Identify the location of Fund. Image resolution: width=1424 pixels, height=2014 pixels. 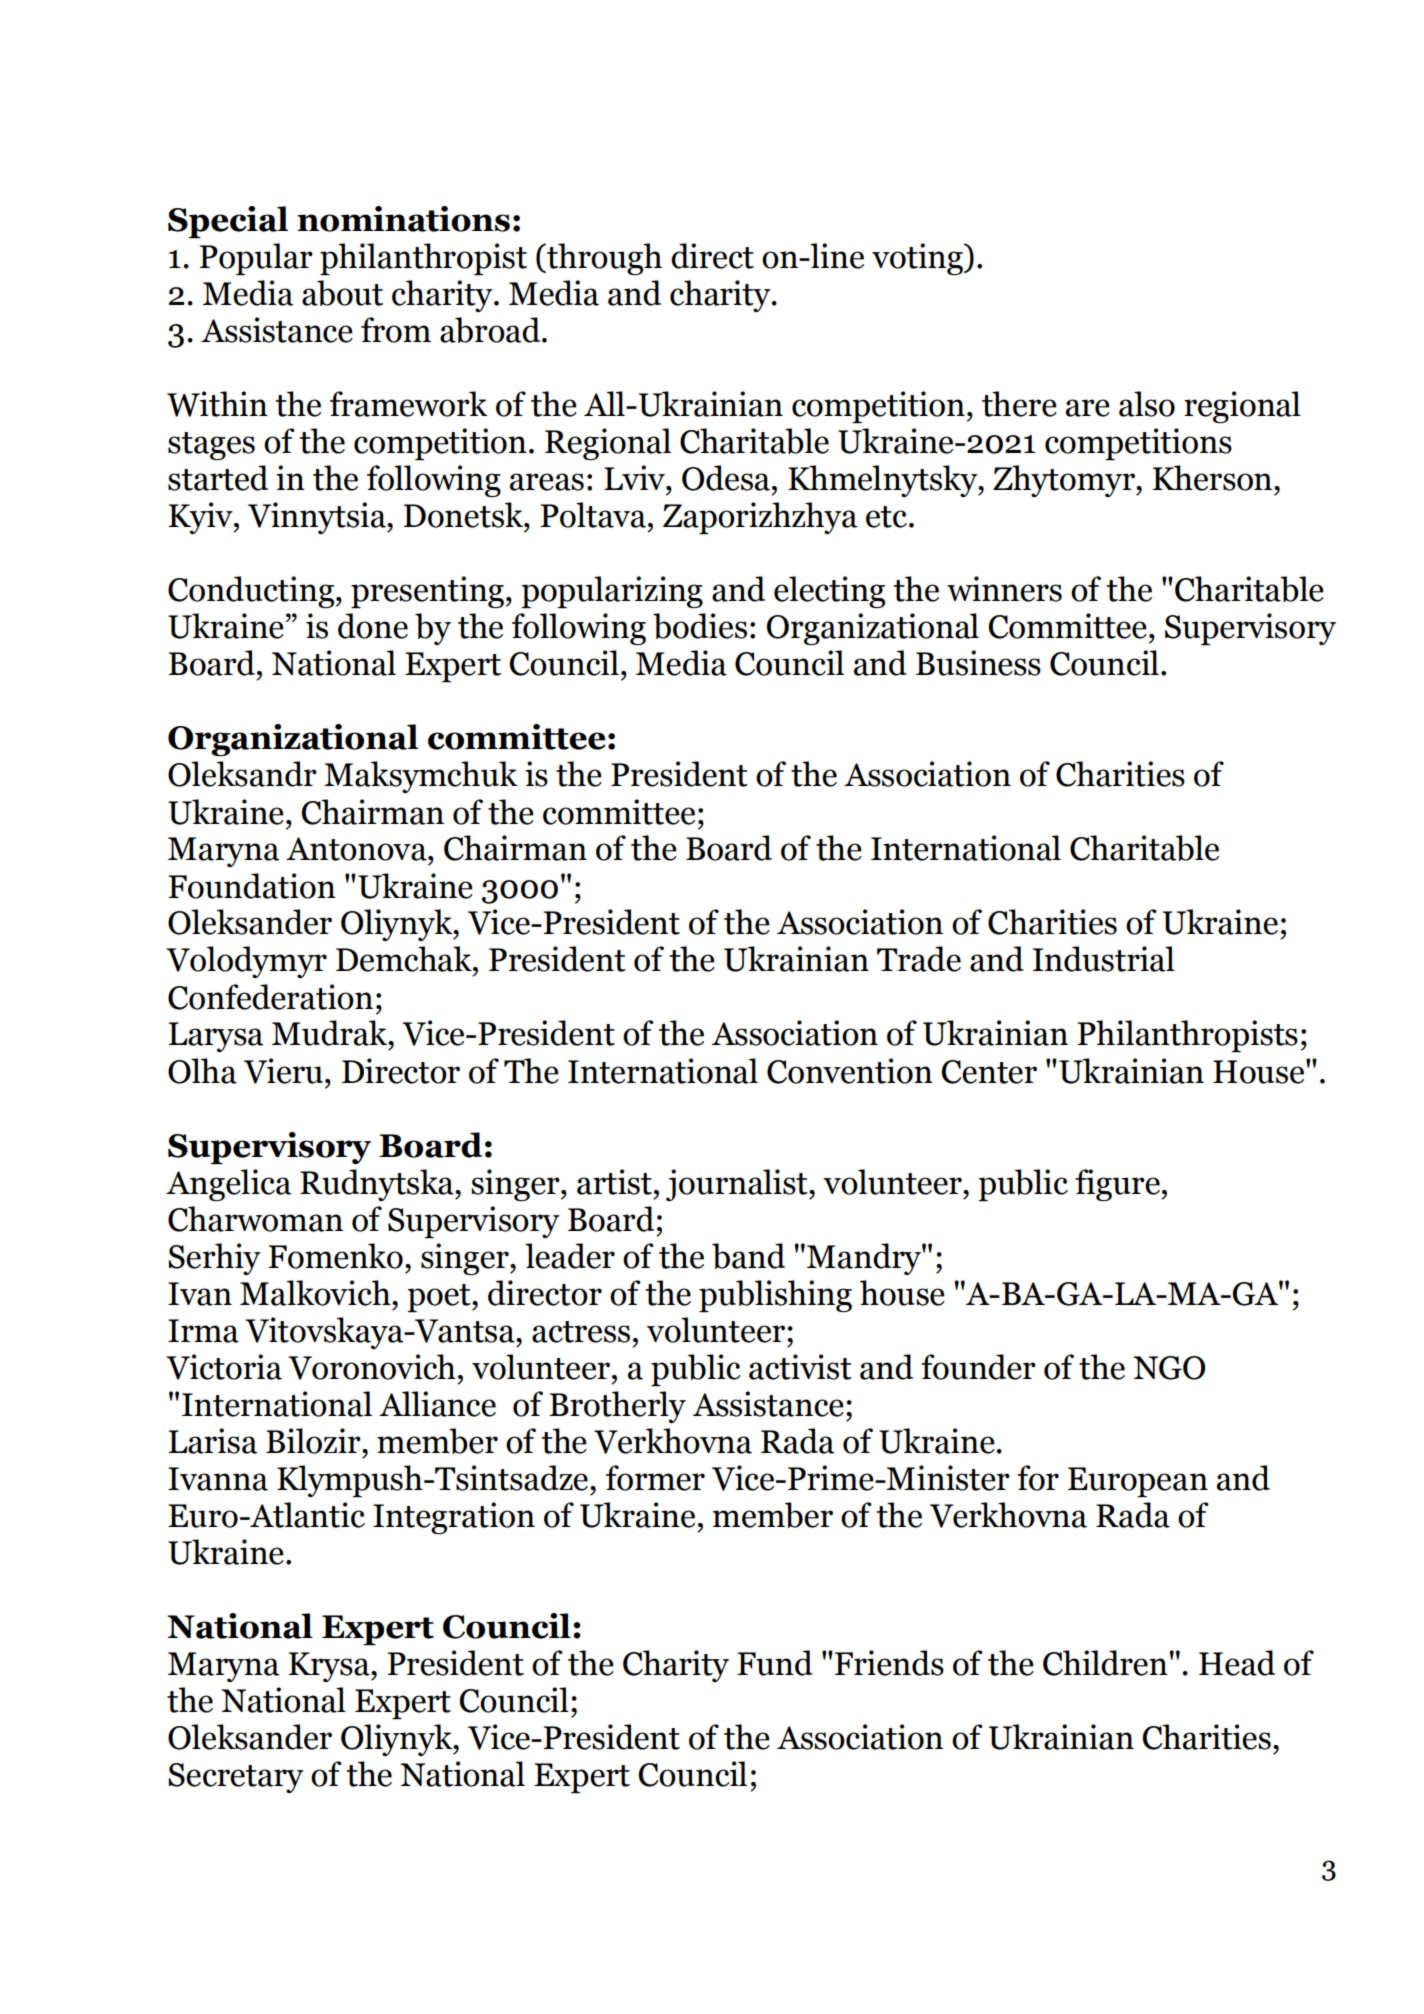
(775, 1663).
